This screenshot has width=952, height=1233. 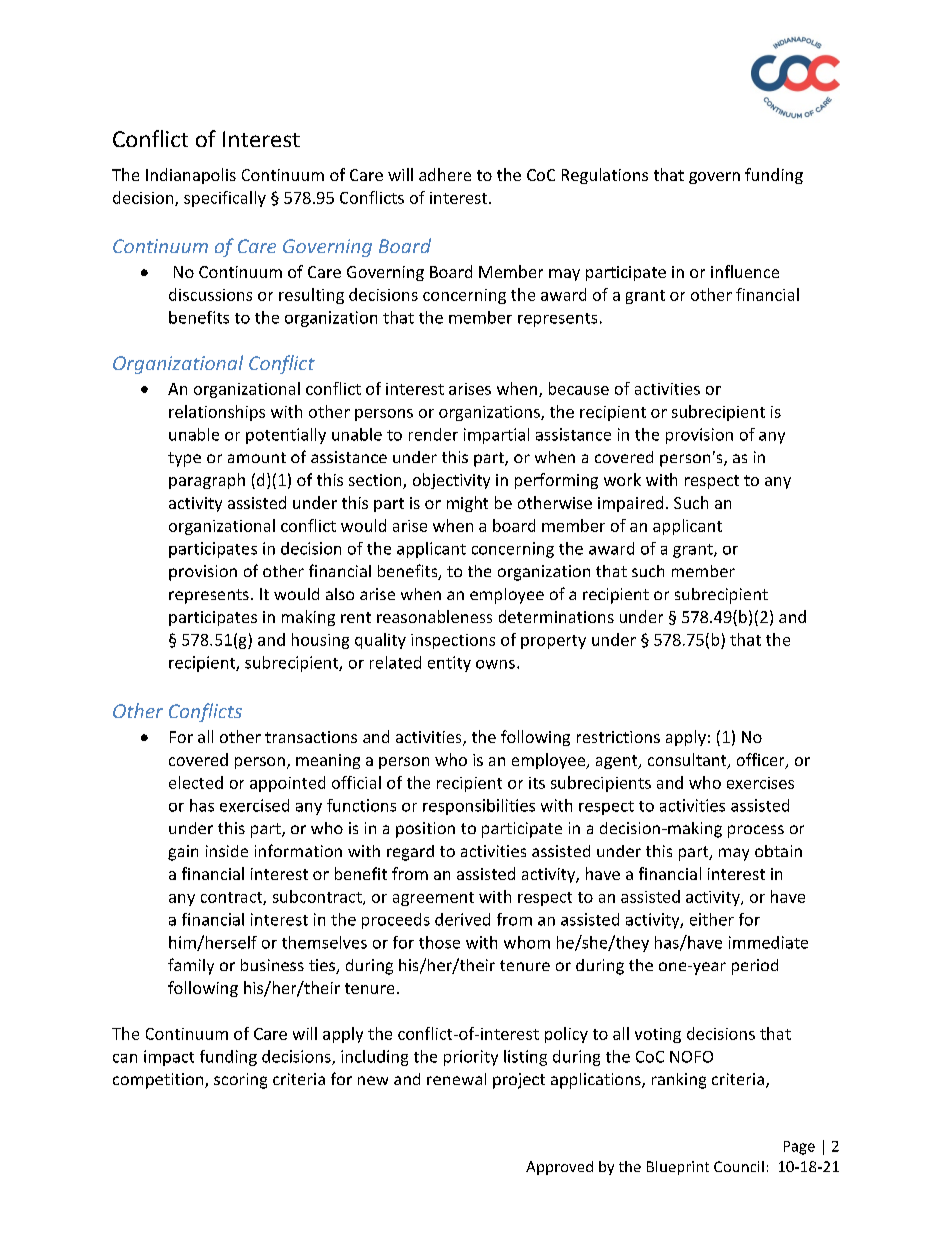 I want to click on specifically, so click(x=225, y=199).
